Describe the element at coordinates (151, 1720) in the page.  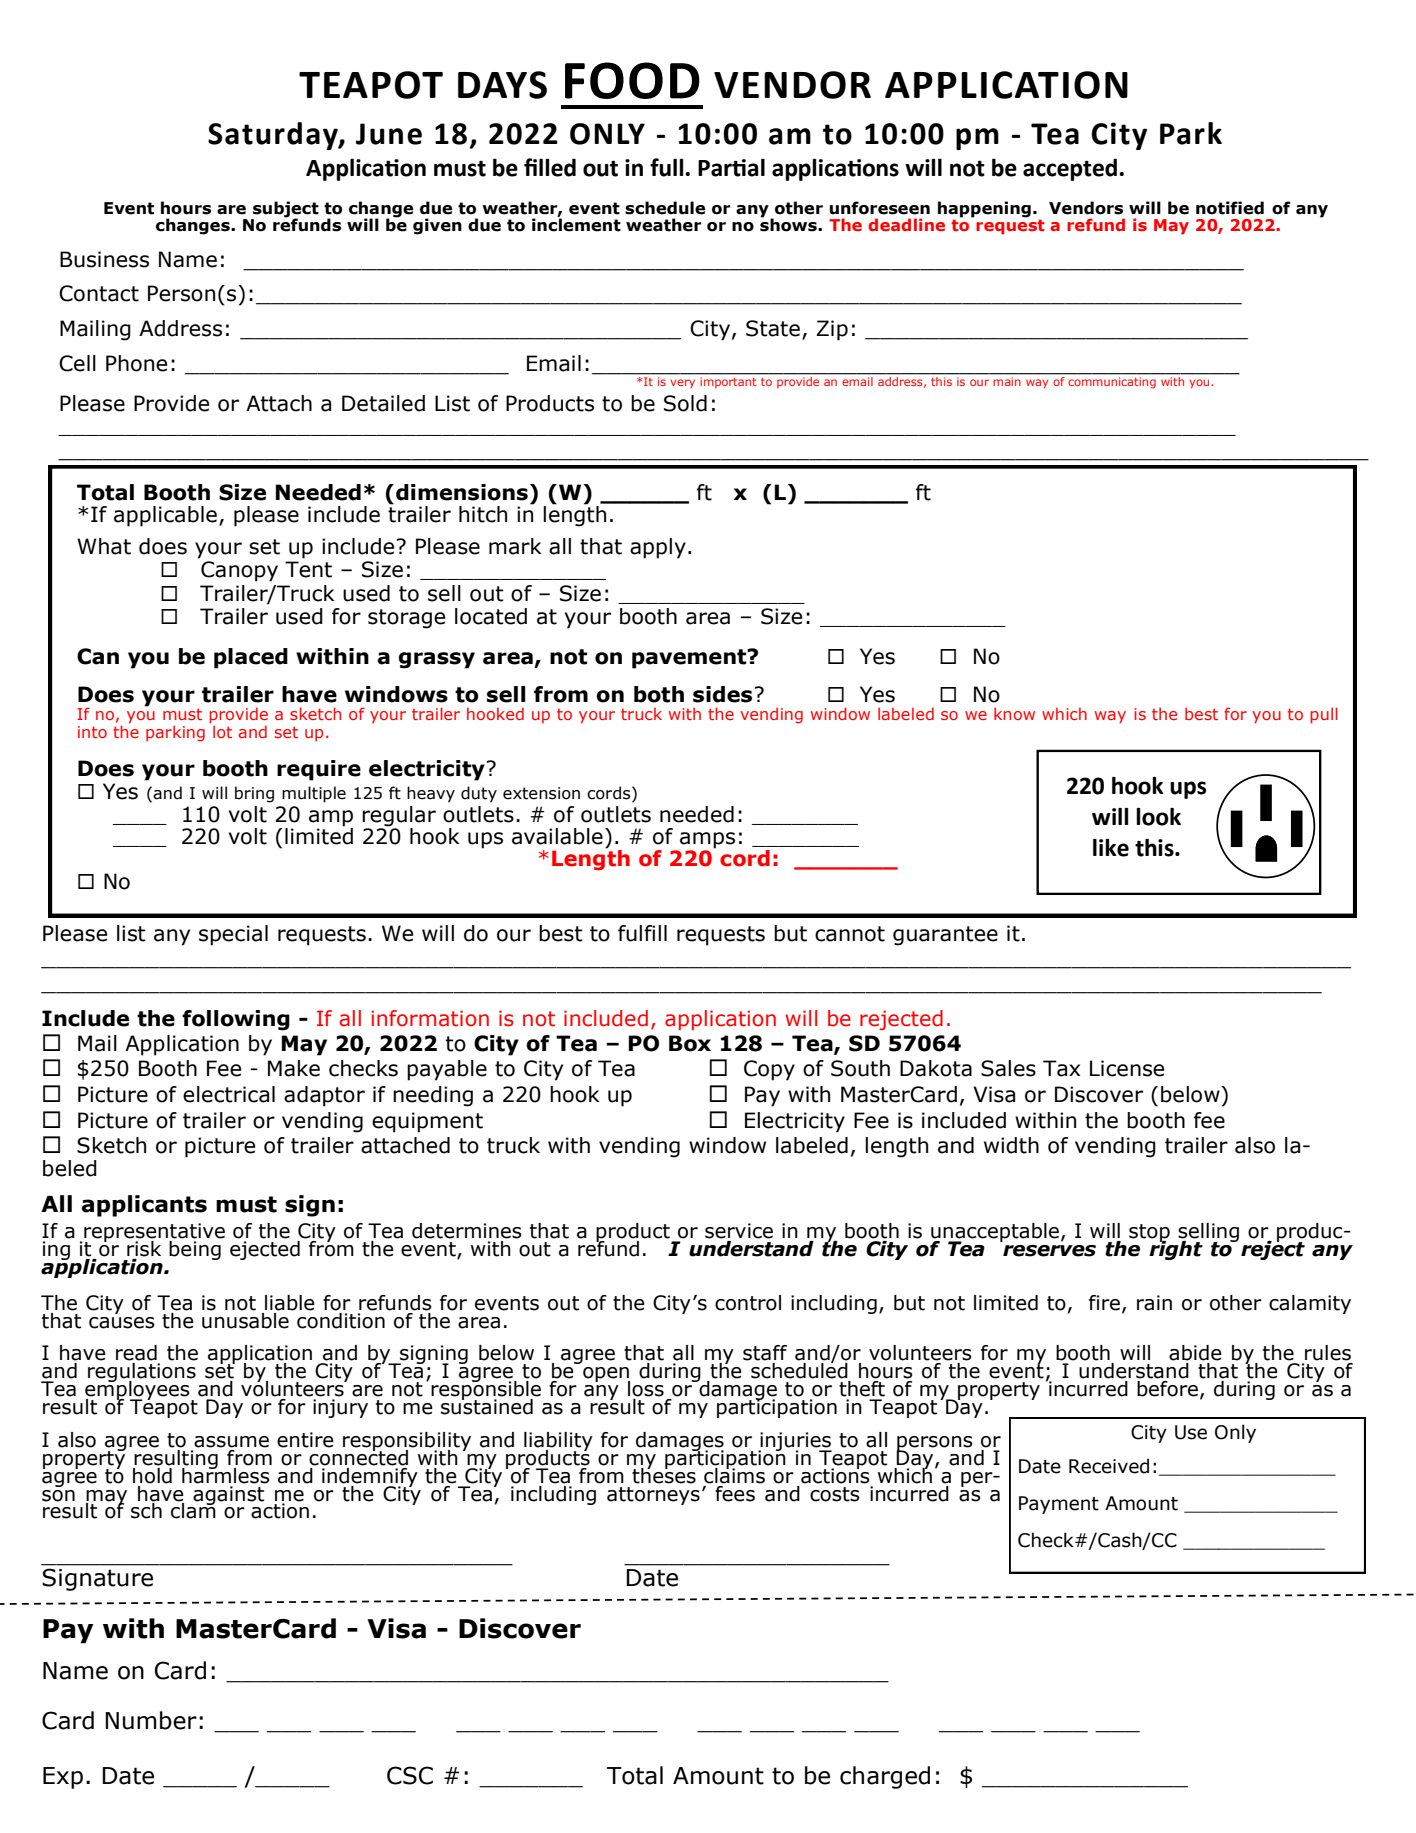
I see `Number` at that location.
